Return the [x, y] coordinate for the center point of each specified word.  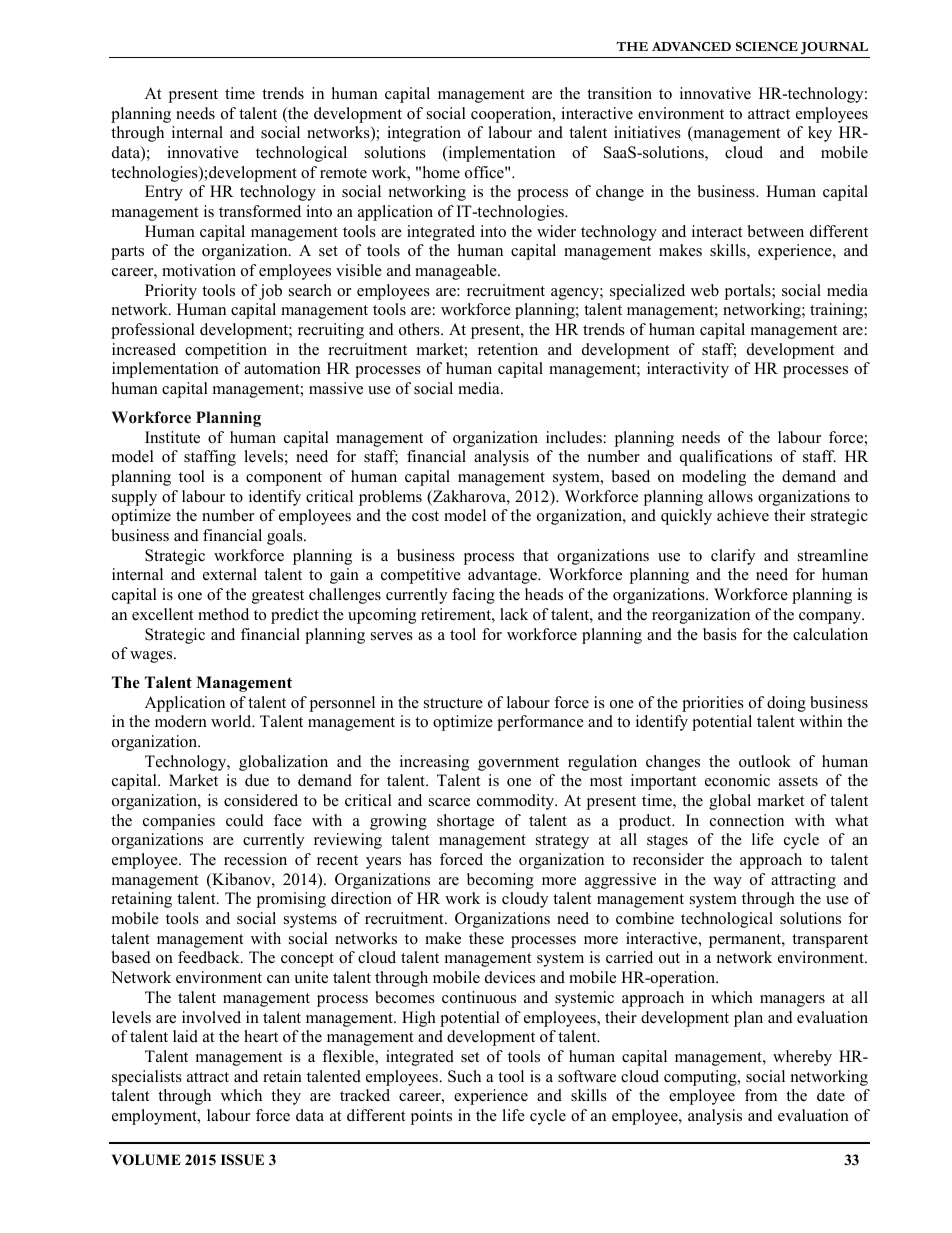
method [223, 614]
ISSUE [242, 1160]
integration [424, 134]
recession [255, 859]
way [727, 883]
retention [508, 349]
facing [473, 596]
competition [226, 351]
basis [720, 634]
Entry [164, 193]
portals [749, 292]
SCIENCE [767, 46]
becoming [500, 881]
